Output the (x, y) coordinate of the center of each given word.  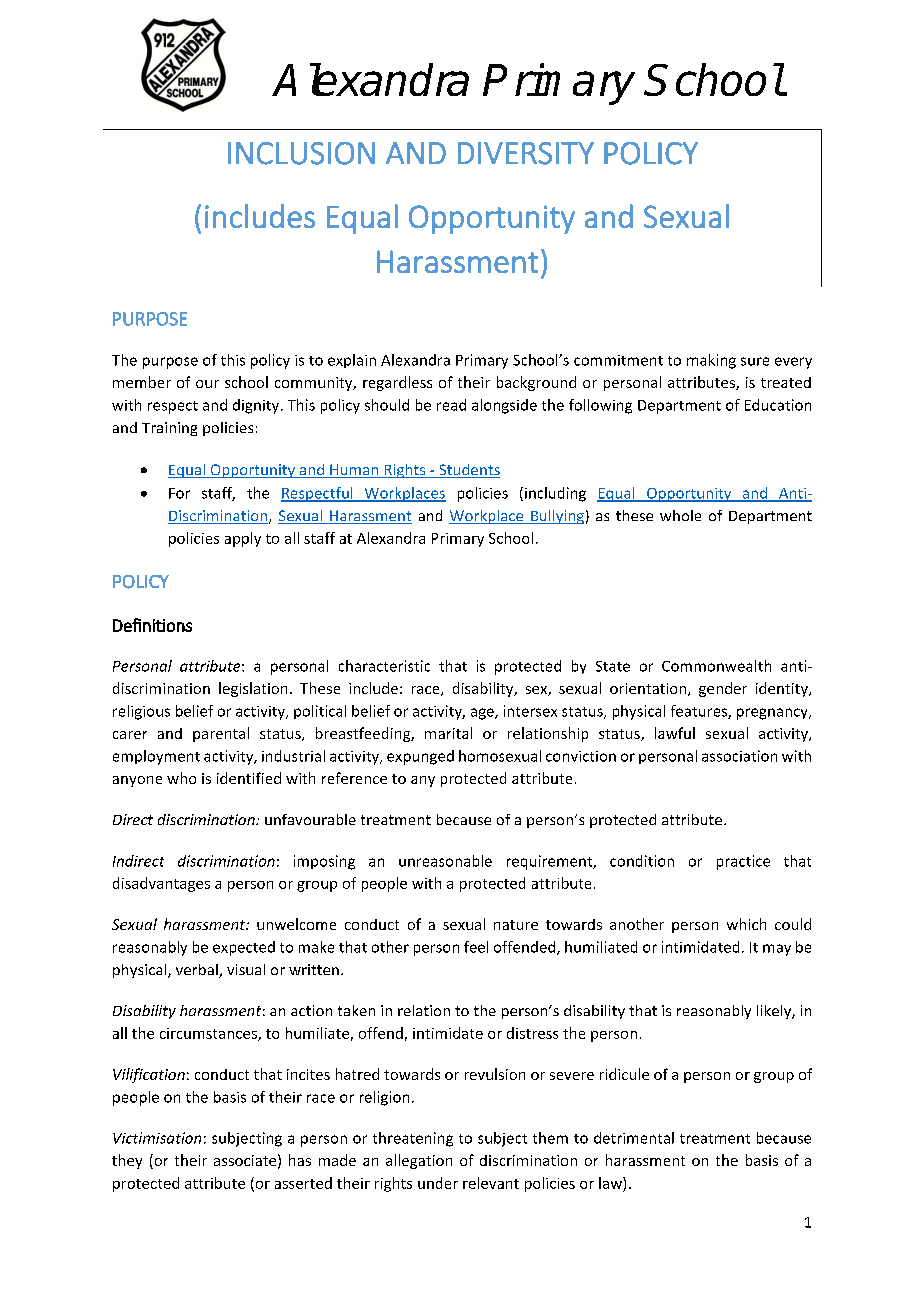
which (746, 924)
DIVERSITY (526, 153)
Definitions (152, 625)
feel (476, 947)
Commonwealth (716, 666)
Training (169, 429)
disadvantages (161, 884)
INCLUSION (301, 153)
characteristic (384, 666)
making (711, 361)
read (451, 405)
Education (778, 405)
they (127, 1161)
